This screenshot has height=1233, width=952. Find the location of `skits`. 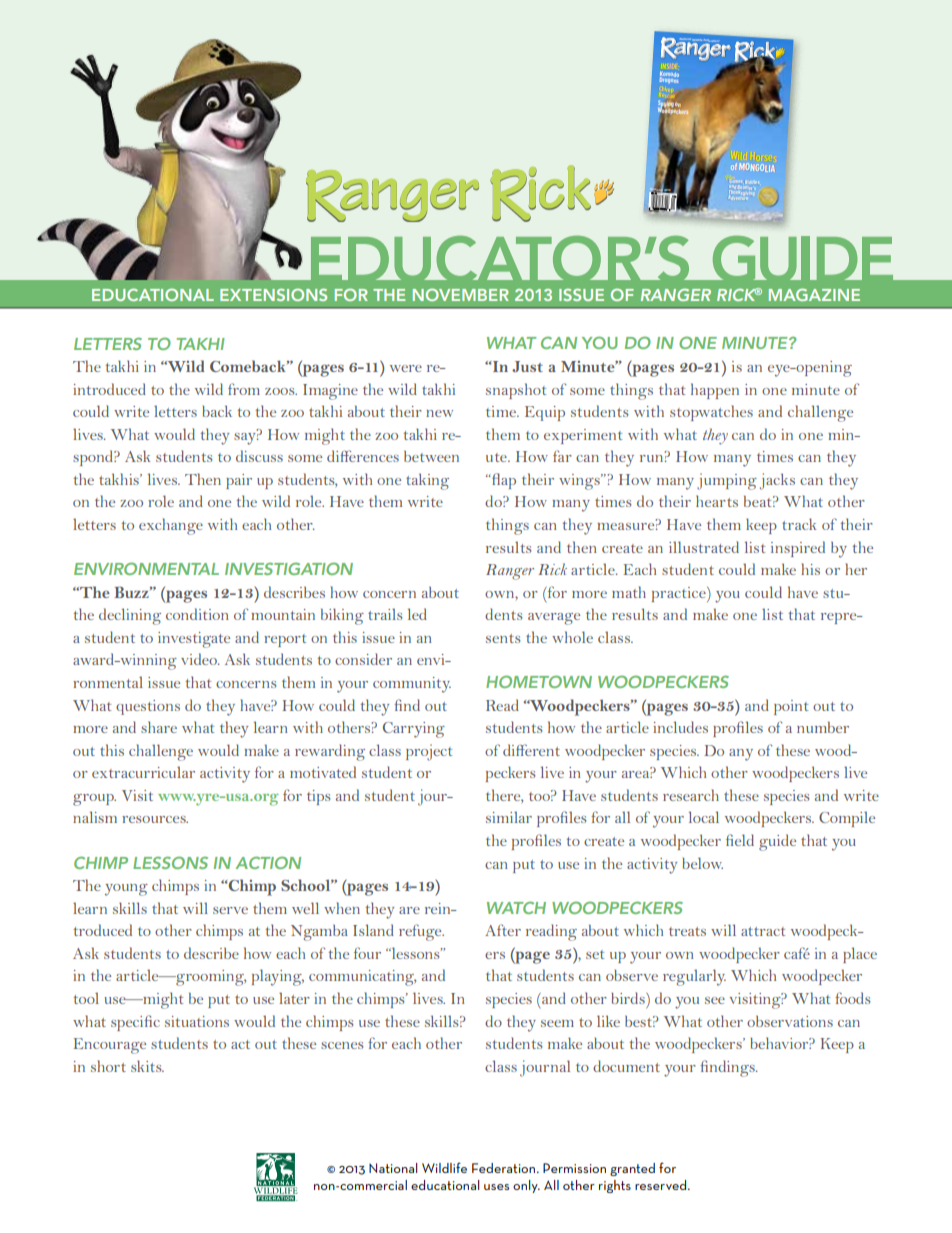

skits is located at coordinates (147, 1066).
